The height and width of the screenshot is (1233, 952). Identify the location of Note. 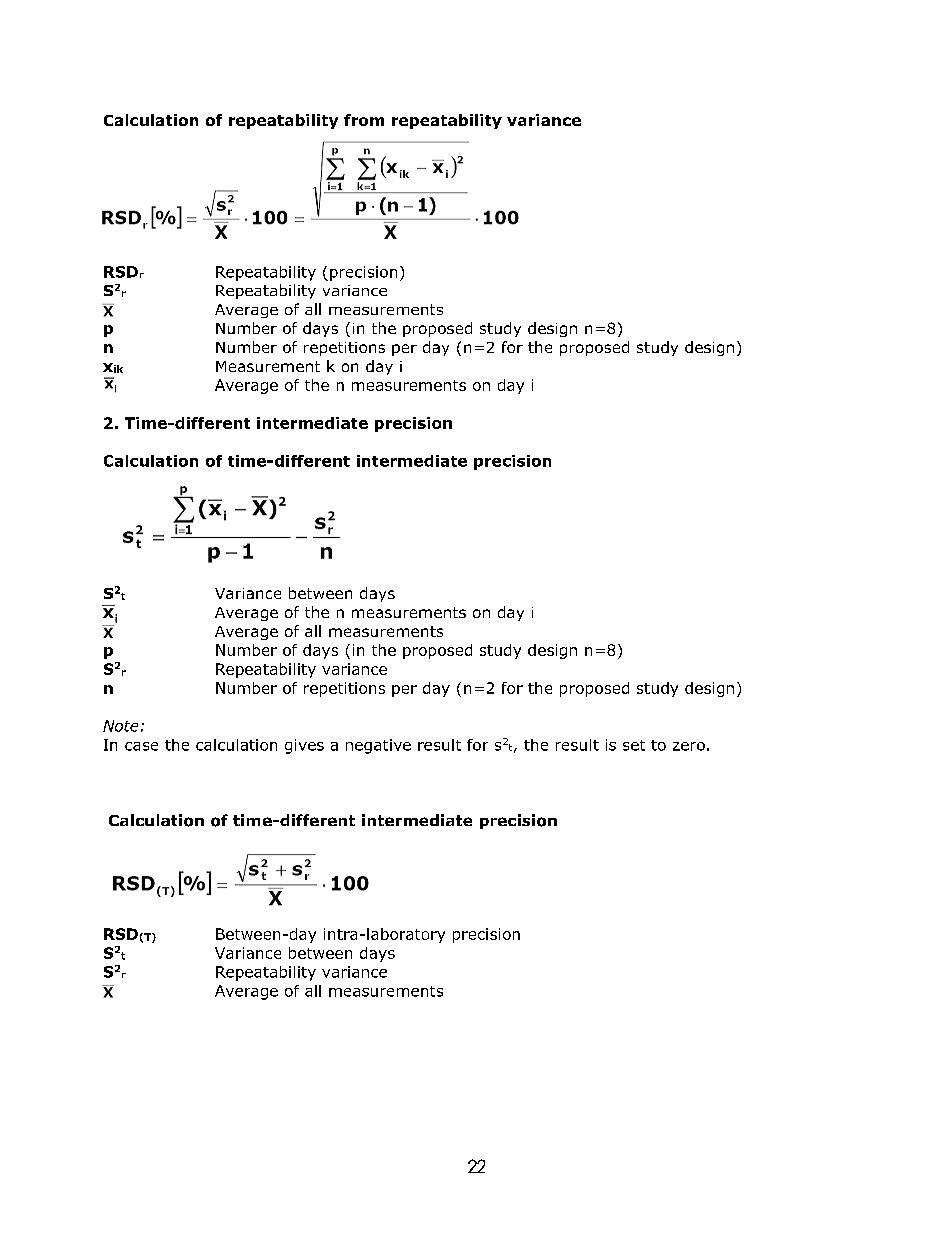
(120, 726).
